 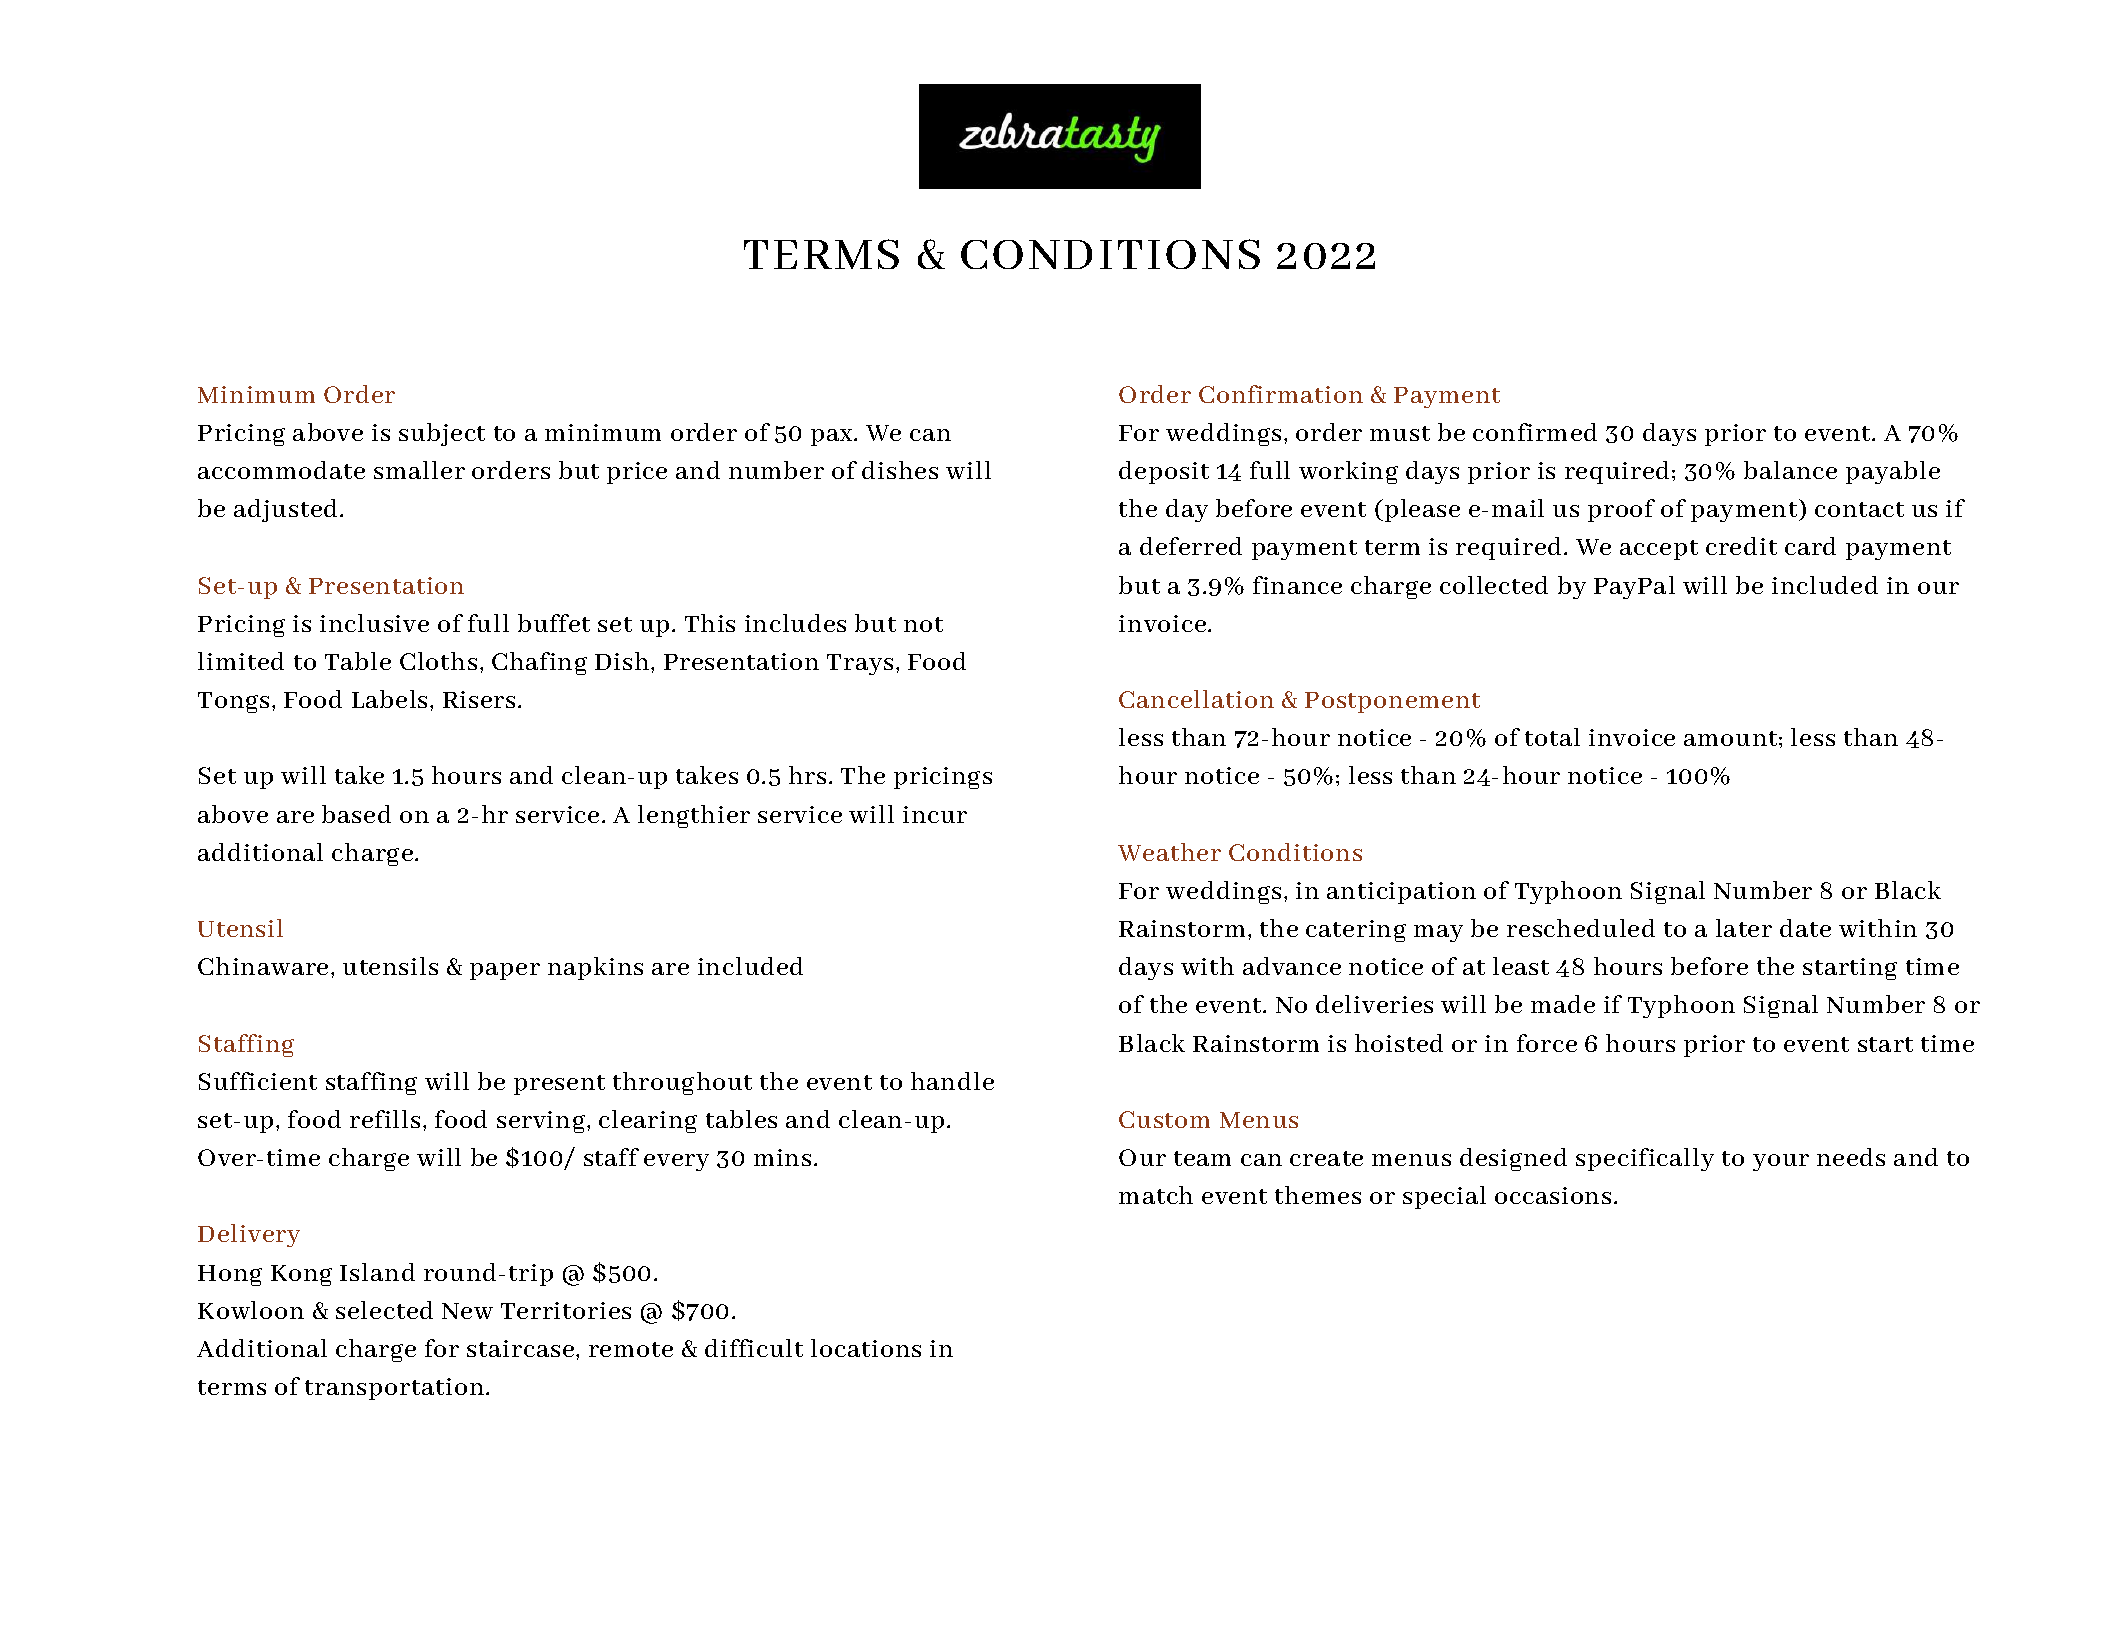 I want to click on confirmed, so click(x=1535, y=432).
